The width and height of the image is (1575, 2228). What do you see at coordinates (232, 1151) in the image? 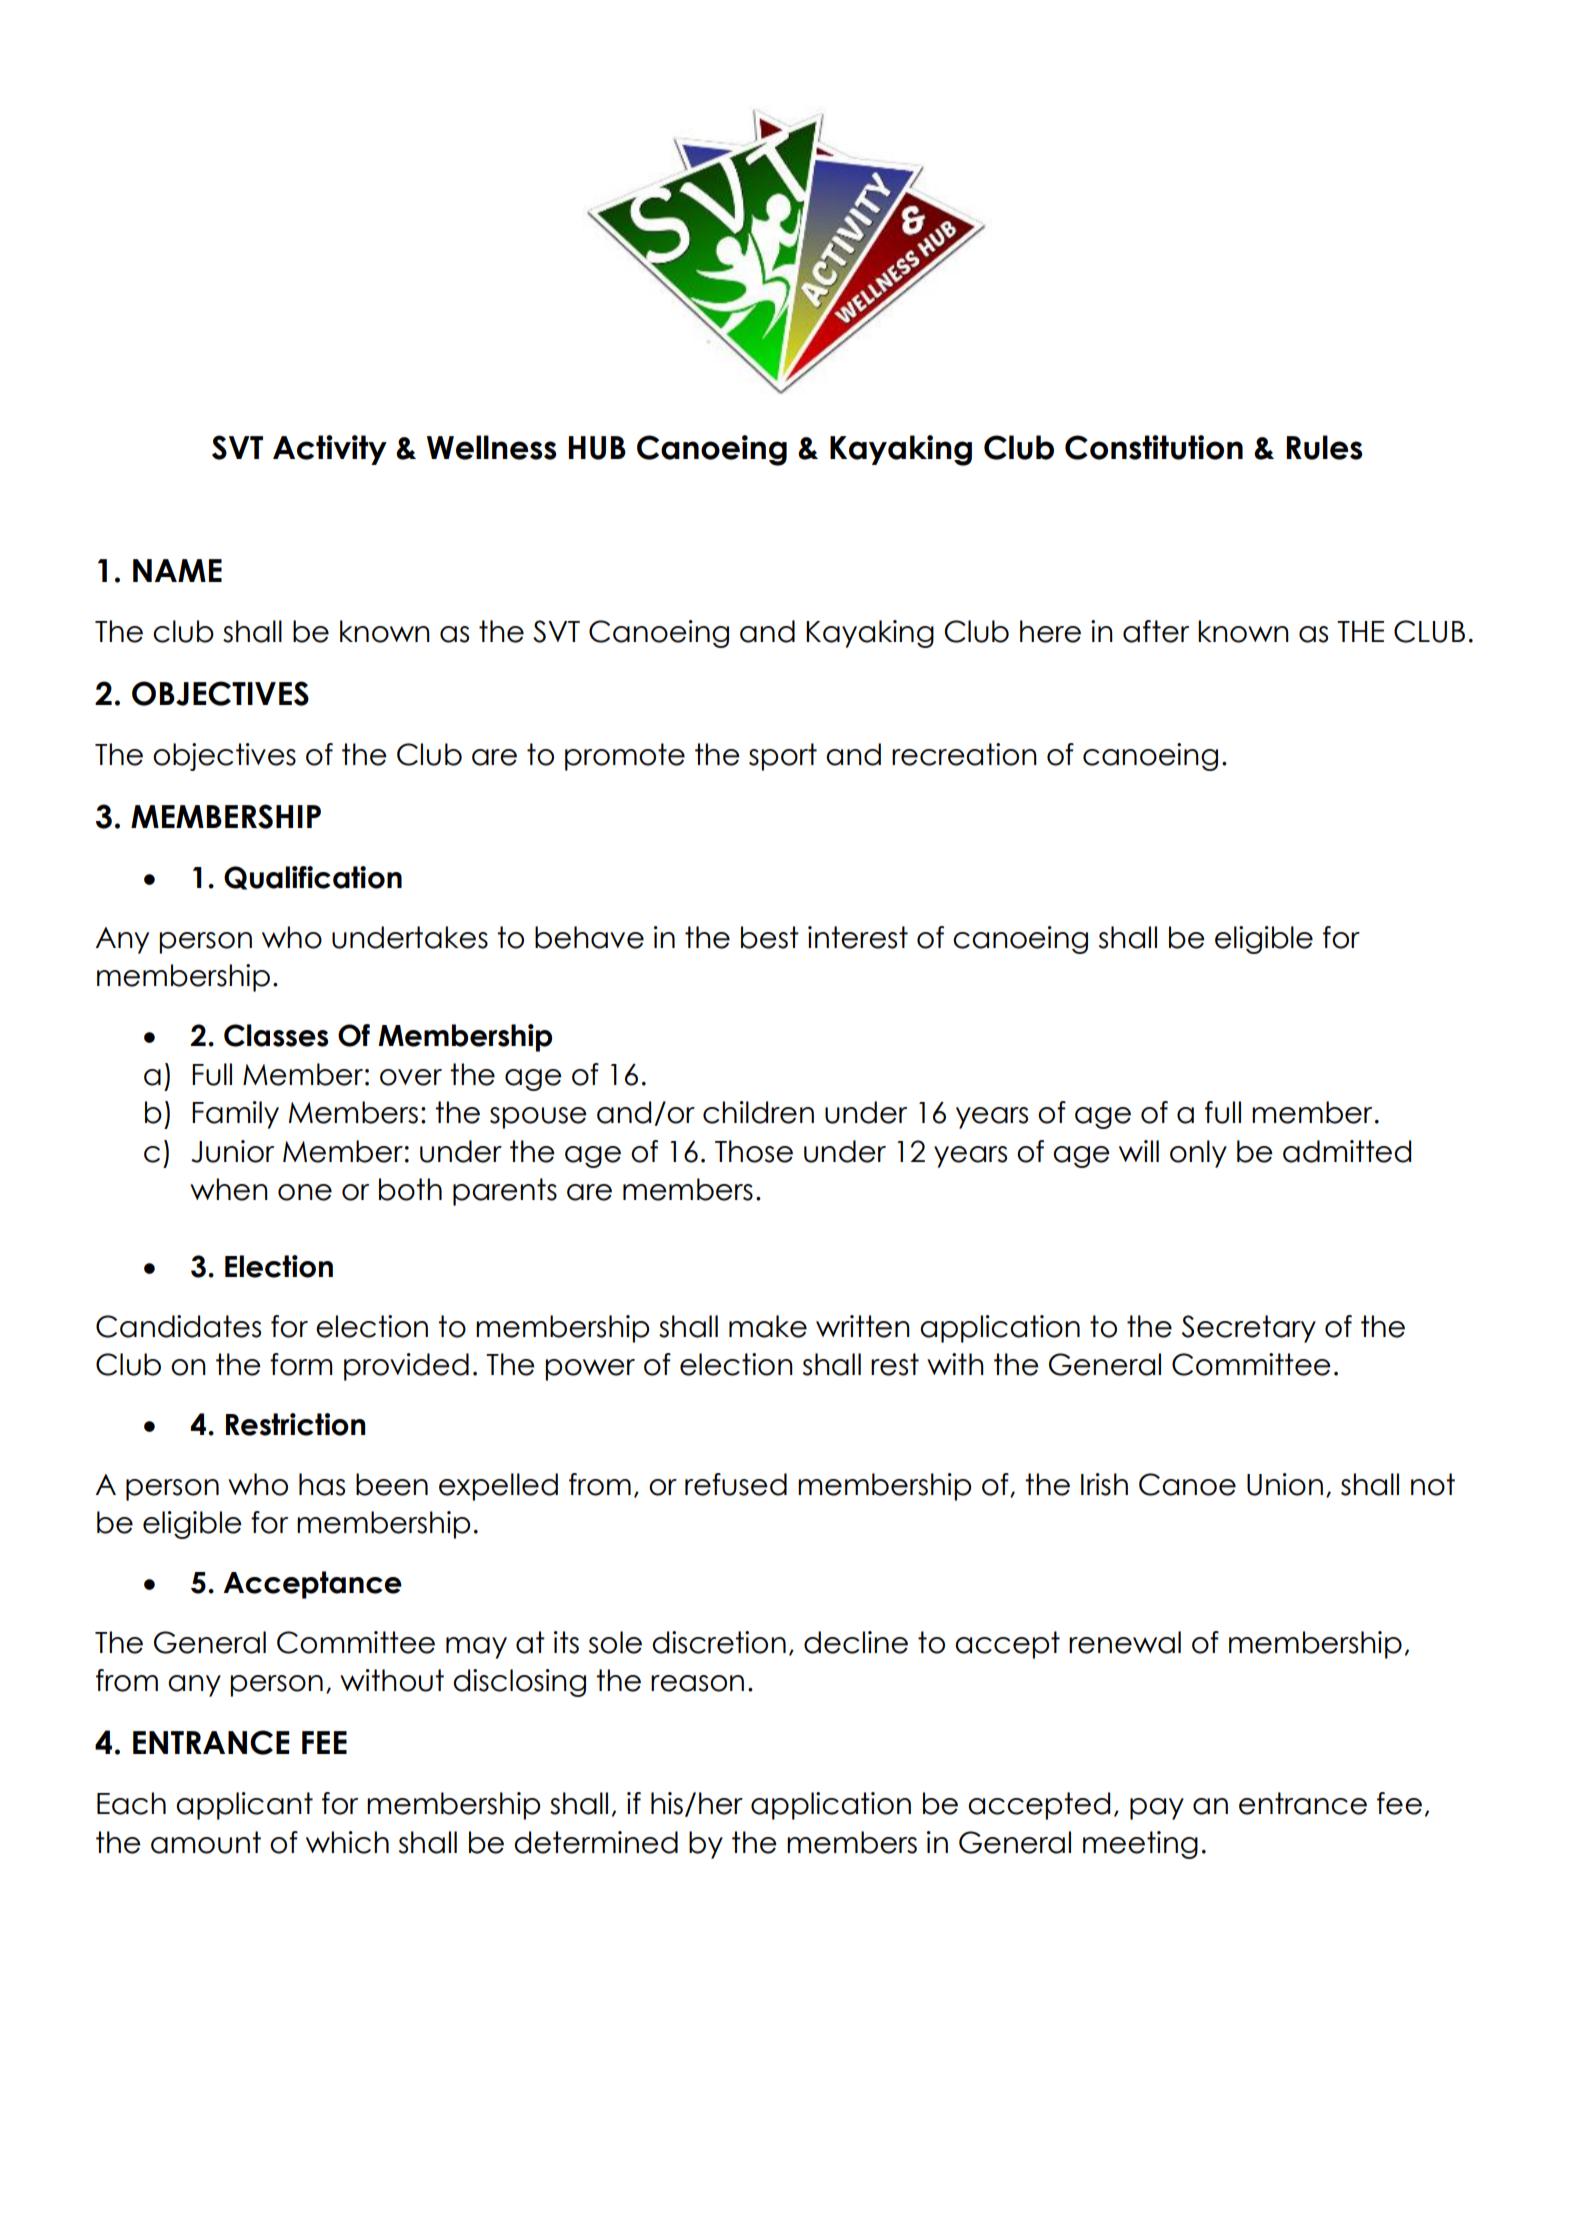
I see `Junior` at bounding box center [232, 1151].
